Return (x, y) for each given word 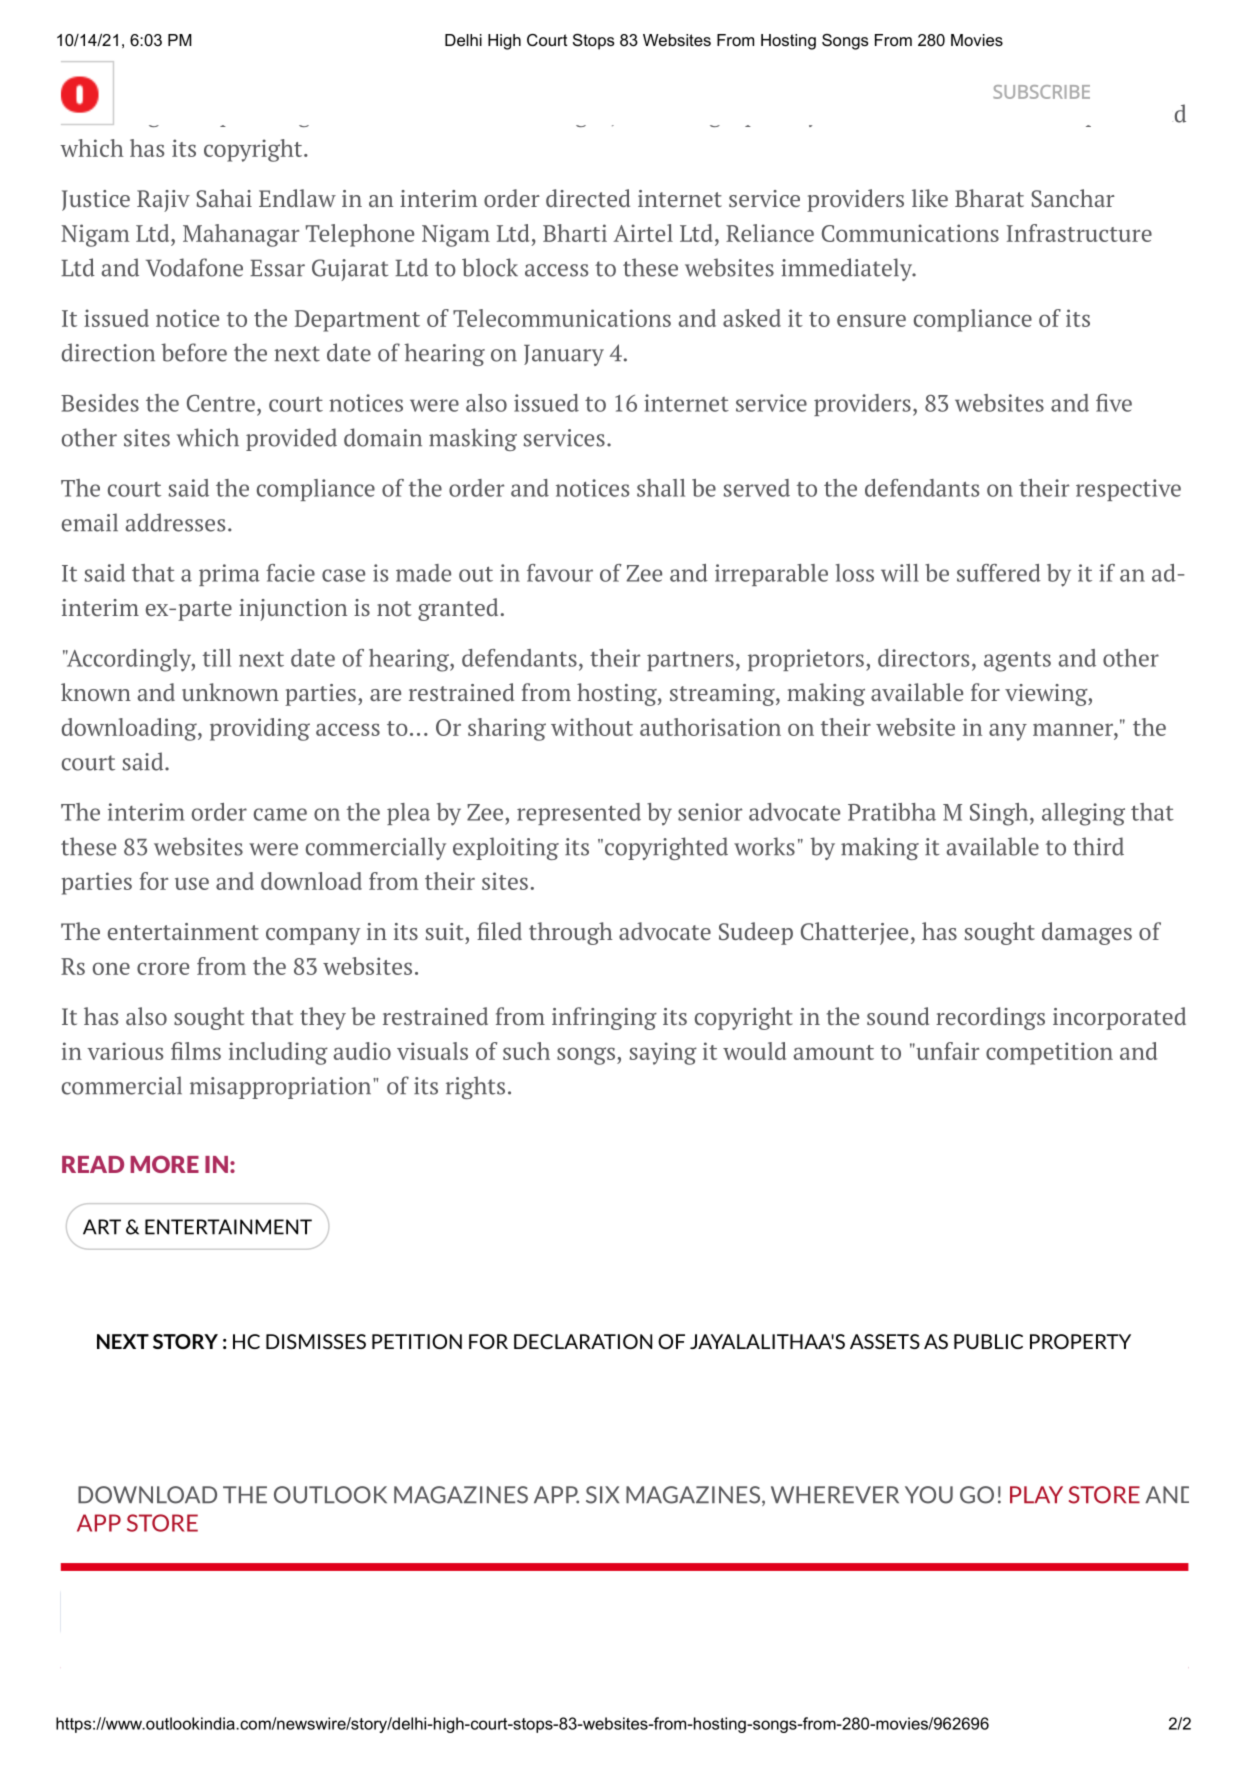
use (192, 883)
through (571, 933)
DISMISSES (316, 1341)
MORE (164, 1164)
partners (690, 661)
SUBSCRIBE (1041, 92)
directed (588, 198)
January (564, 355)
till (217, 658)
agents (1017, 662)
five (1114, 403)
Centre (221, 403)
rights (475, 1087)
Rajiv (163, 201)
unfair (946, 1051)
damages (1087, 933)
